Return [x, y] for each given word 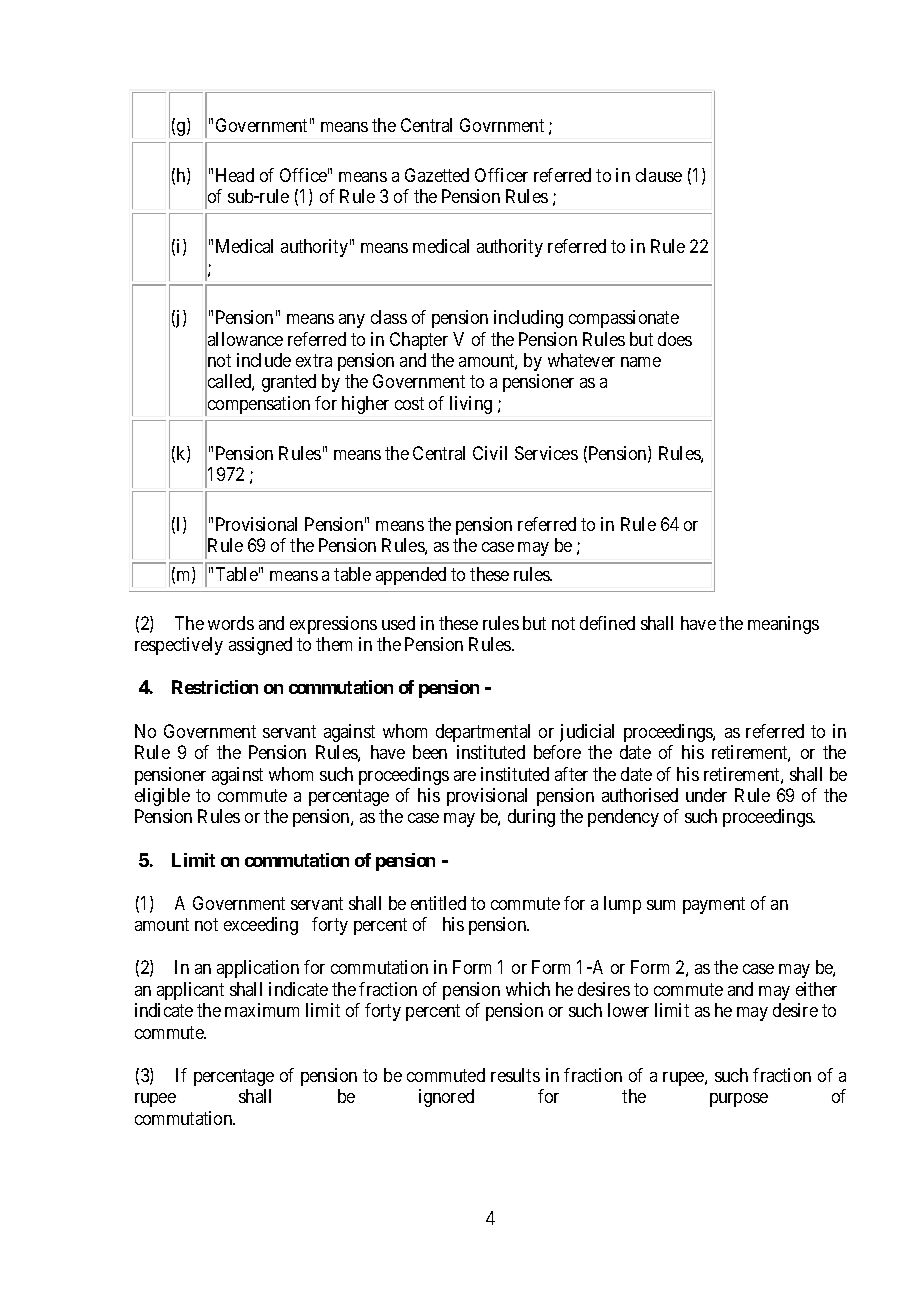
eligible [162, 797]
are [465, 776]
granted [289, 383]
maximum [262, 1010]
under [706, 795]
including [528, 319]
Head [235, 175]
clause [659, 175]
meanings [783, 625]
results [515, 1075]
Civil [490, 453]
